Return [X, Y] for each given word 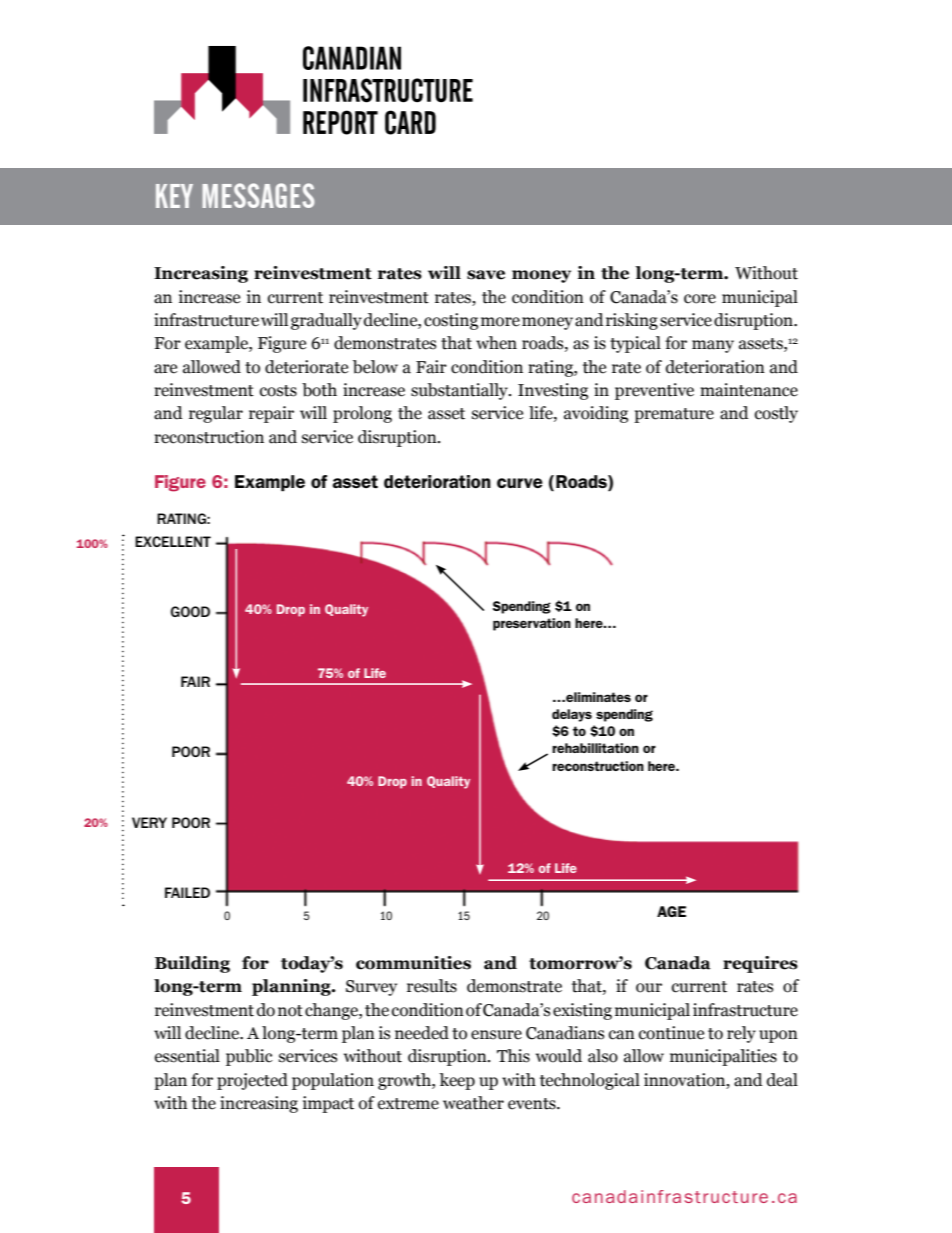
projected [252, 1081]
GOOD [190, 611]
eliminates [597, 697]
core [700, 299]
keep [457, 1081]
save [486, 275]
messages [258, 195]
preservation [532, 624]
